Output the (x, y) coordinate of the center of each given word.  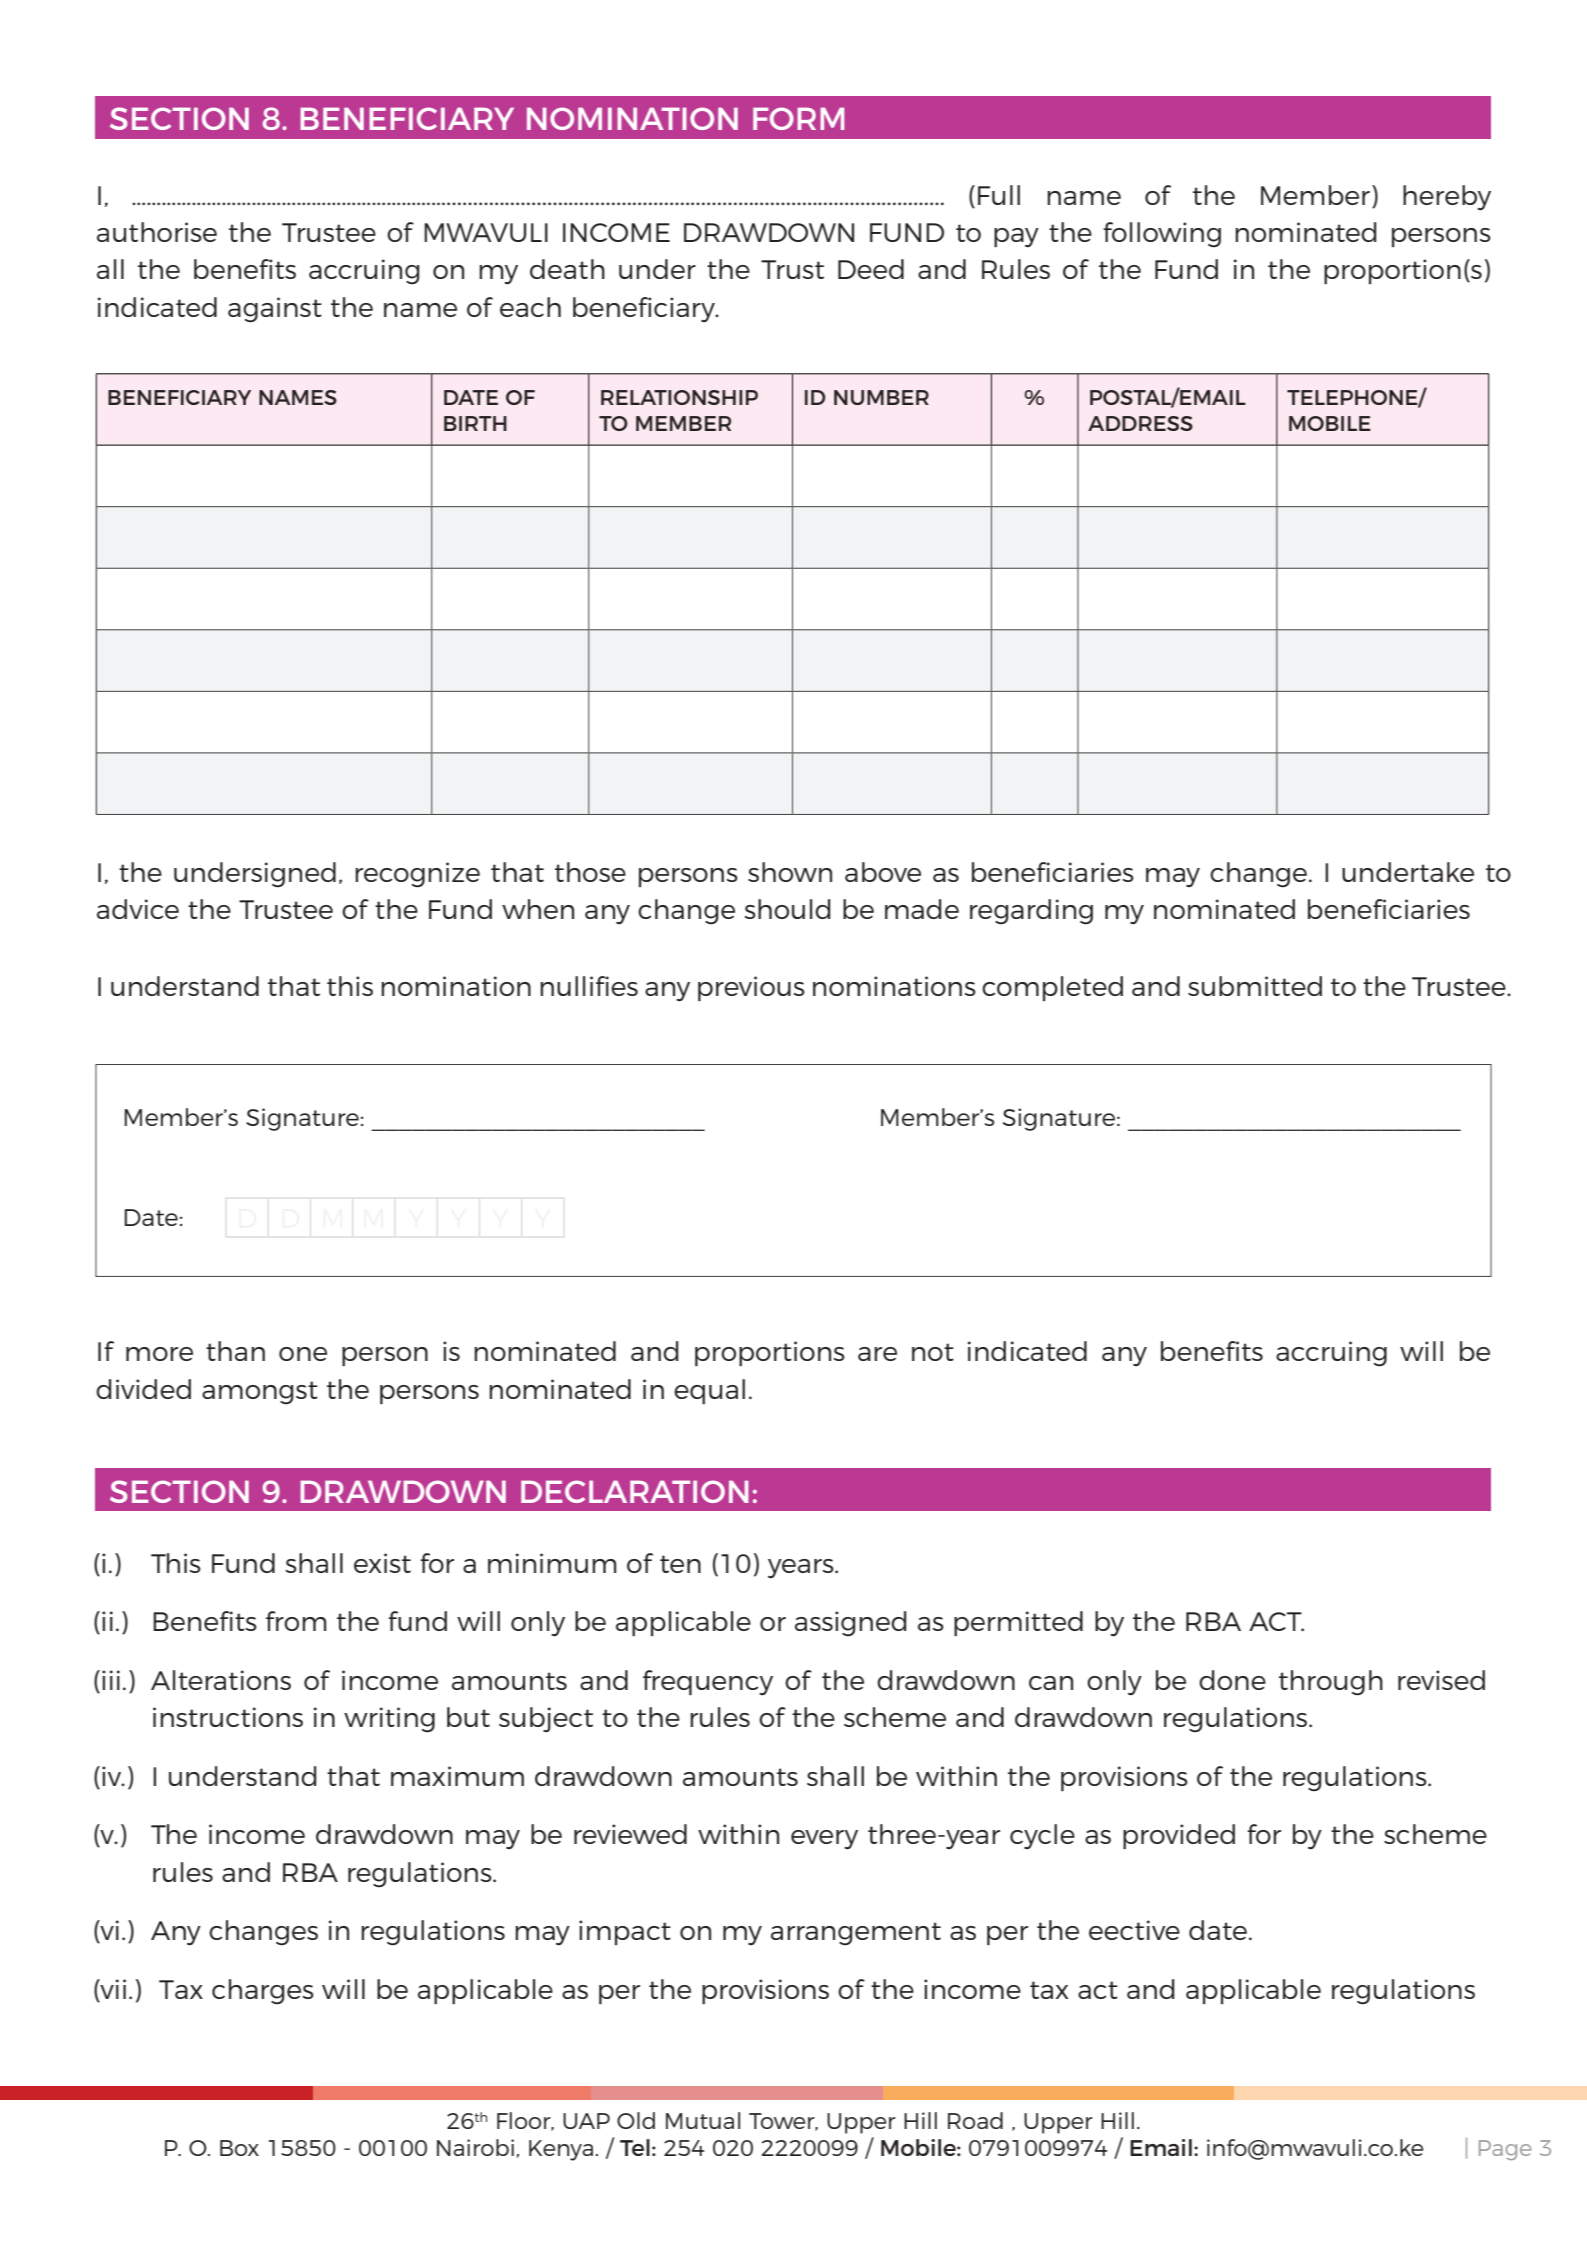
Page (1505, 2150)
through (1331, 1683)
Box (239, 2148)
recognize (417, 875)
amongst (260, 1392)
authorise (157, 232)
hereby (1447, 198)
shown (790, 872)
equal (709, 1391)
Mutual (703, 2120)
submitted (1255, 986)
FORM (798, 118)
